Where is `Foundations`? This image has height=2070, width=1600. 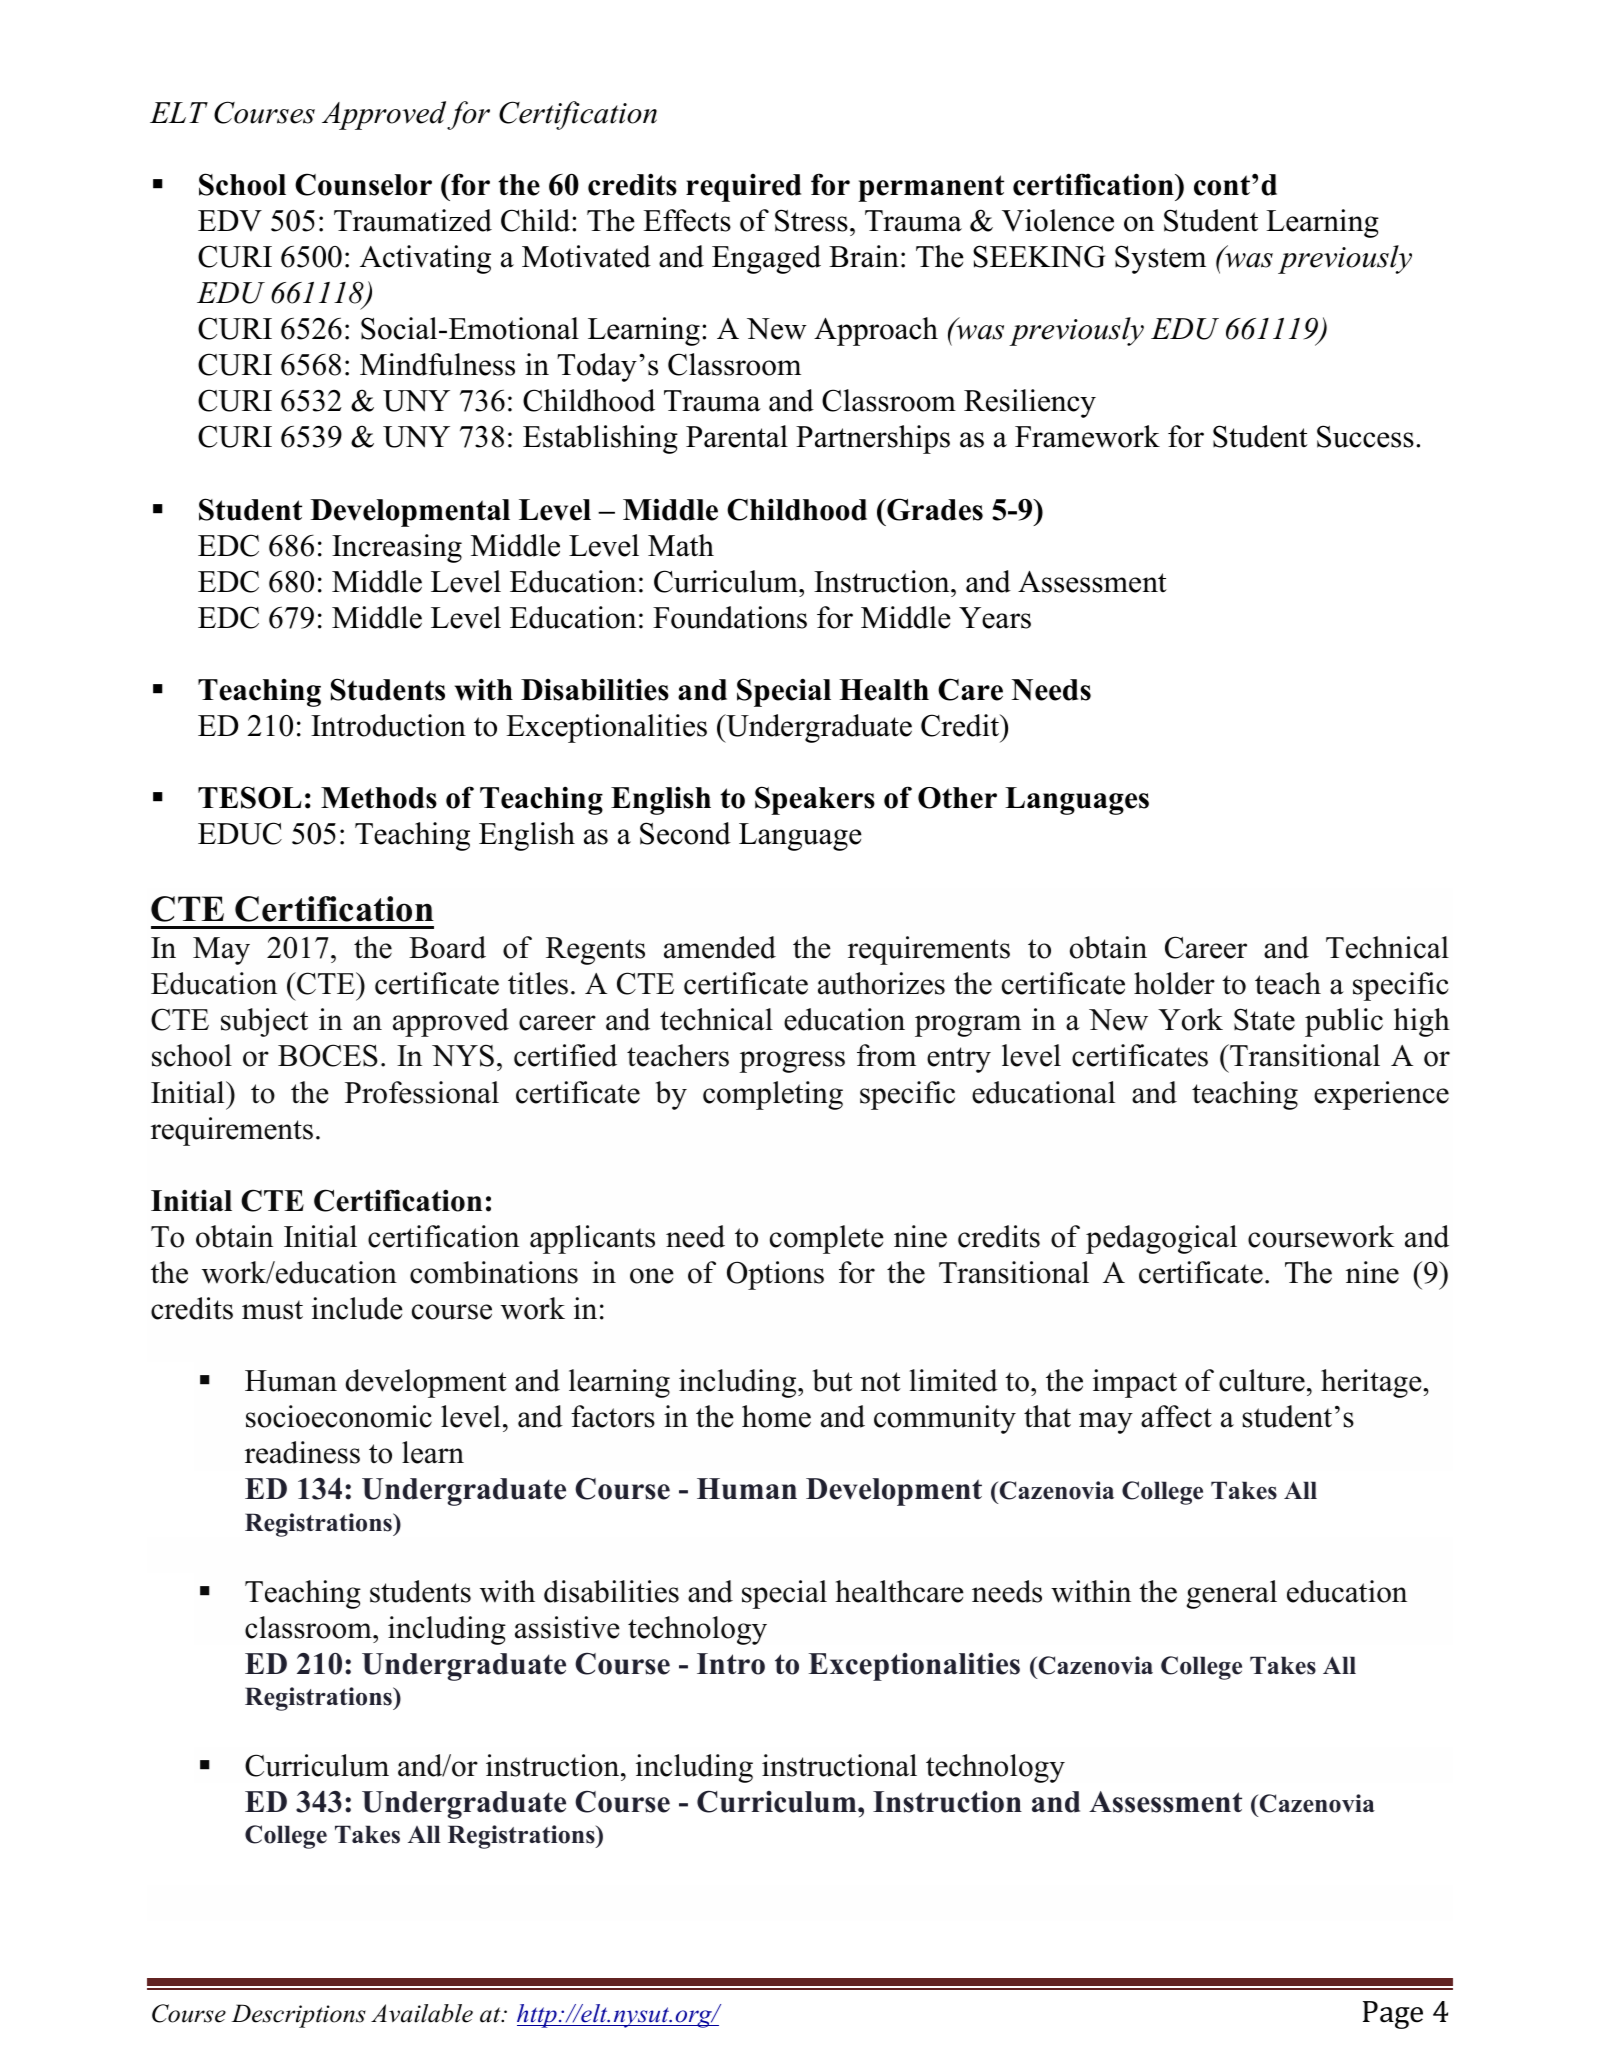
Foundations is located at coordinates (730, 617).
